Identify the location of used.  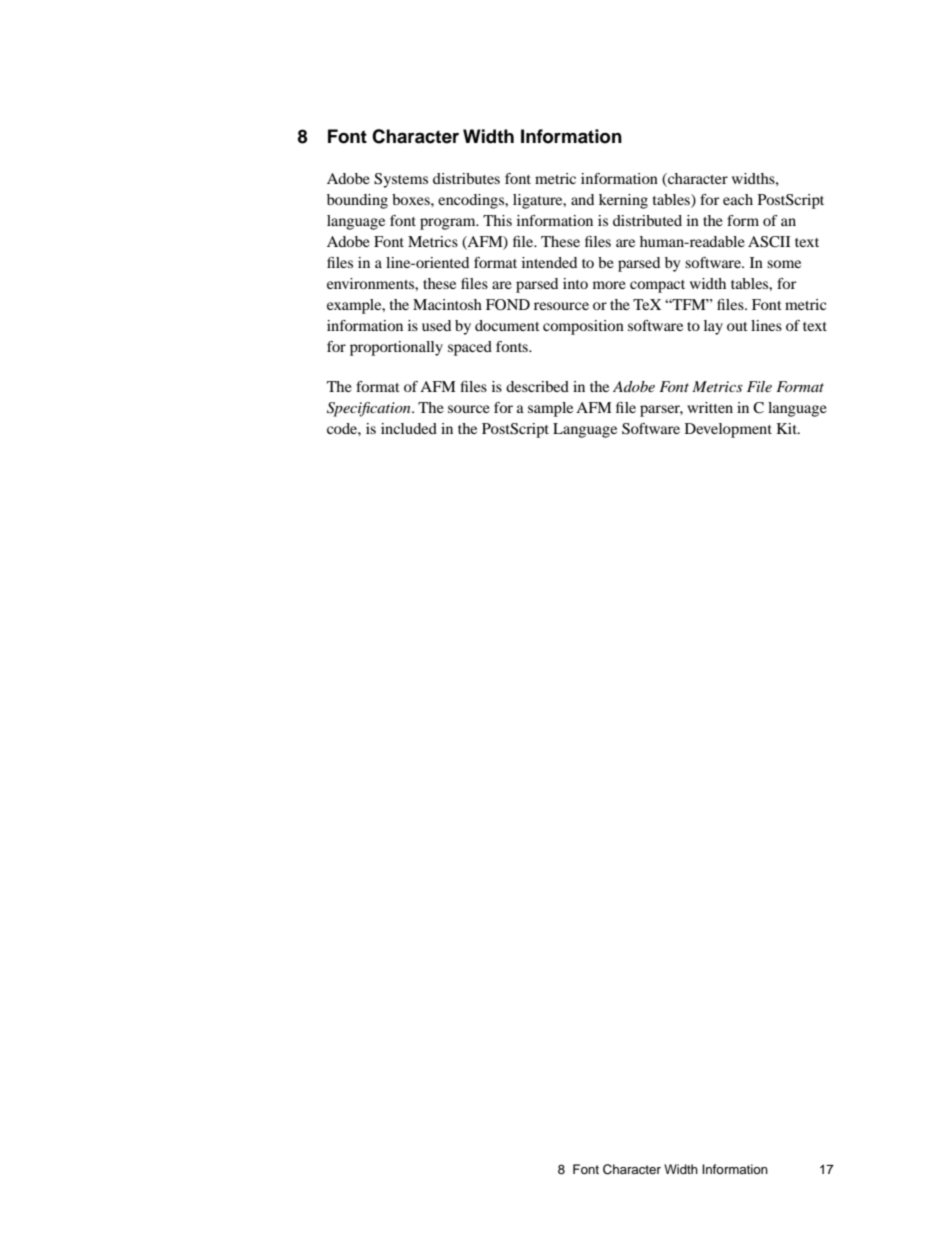
(436, 325).
